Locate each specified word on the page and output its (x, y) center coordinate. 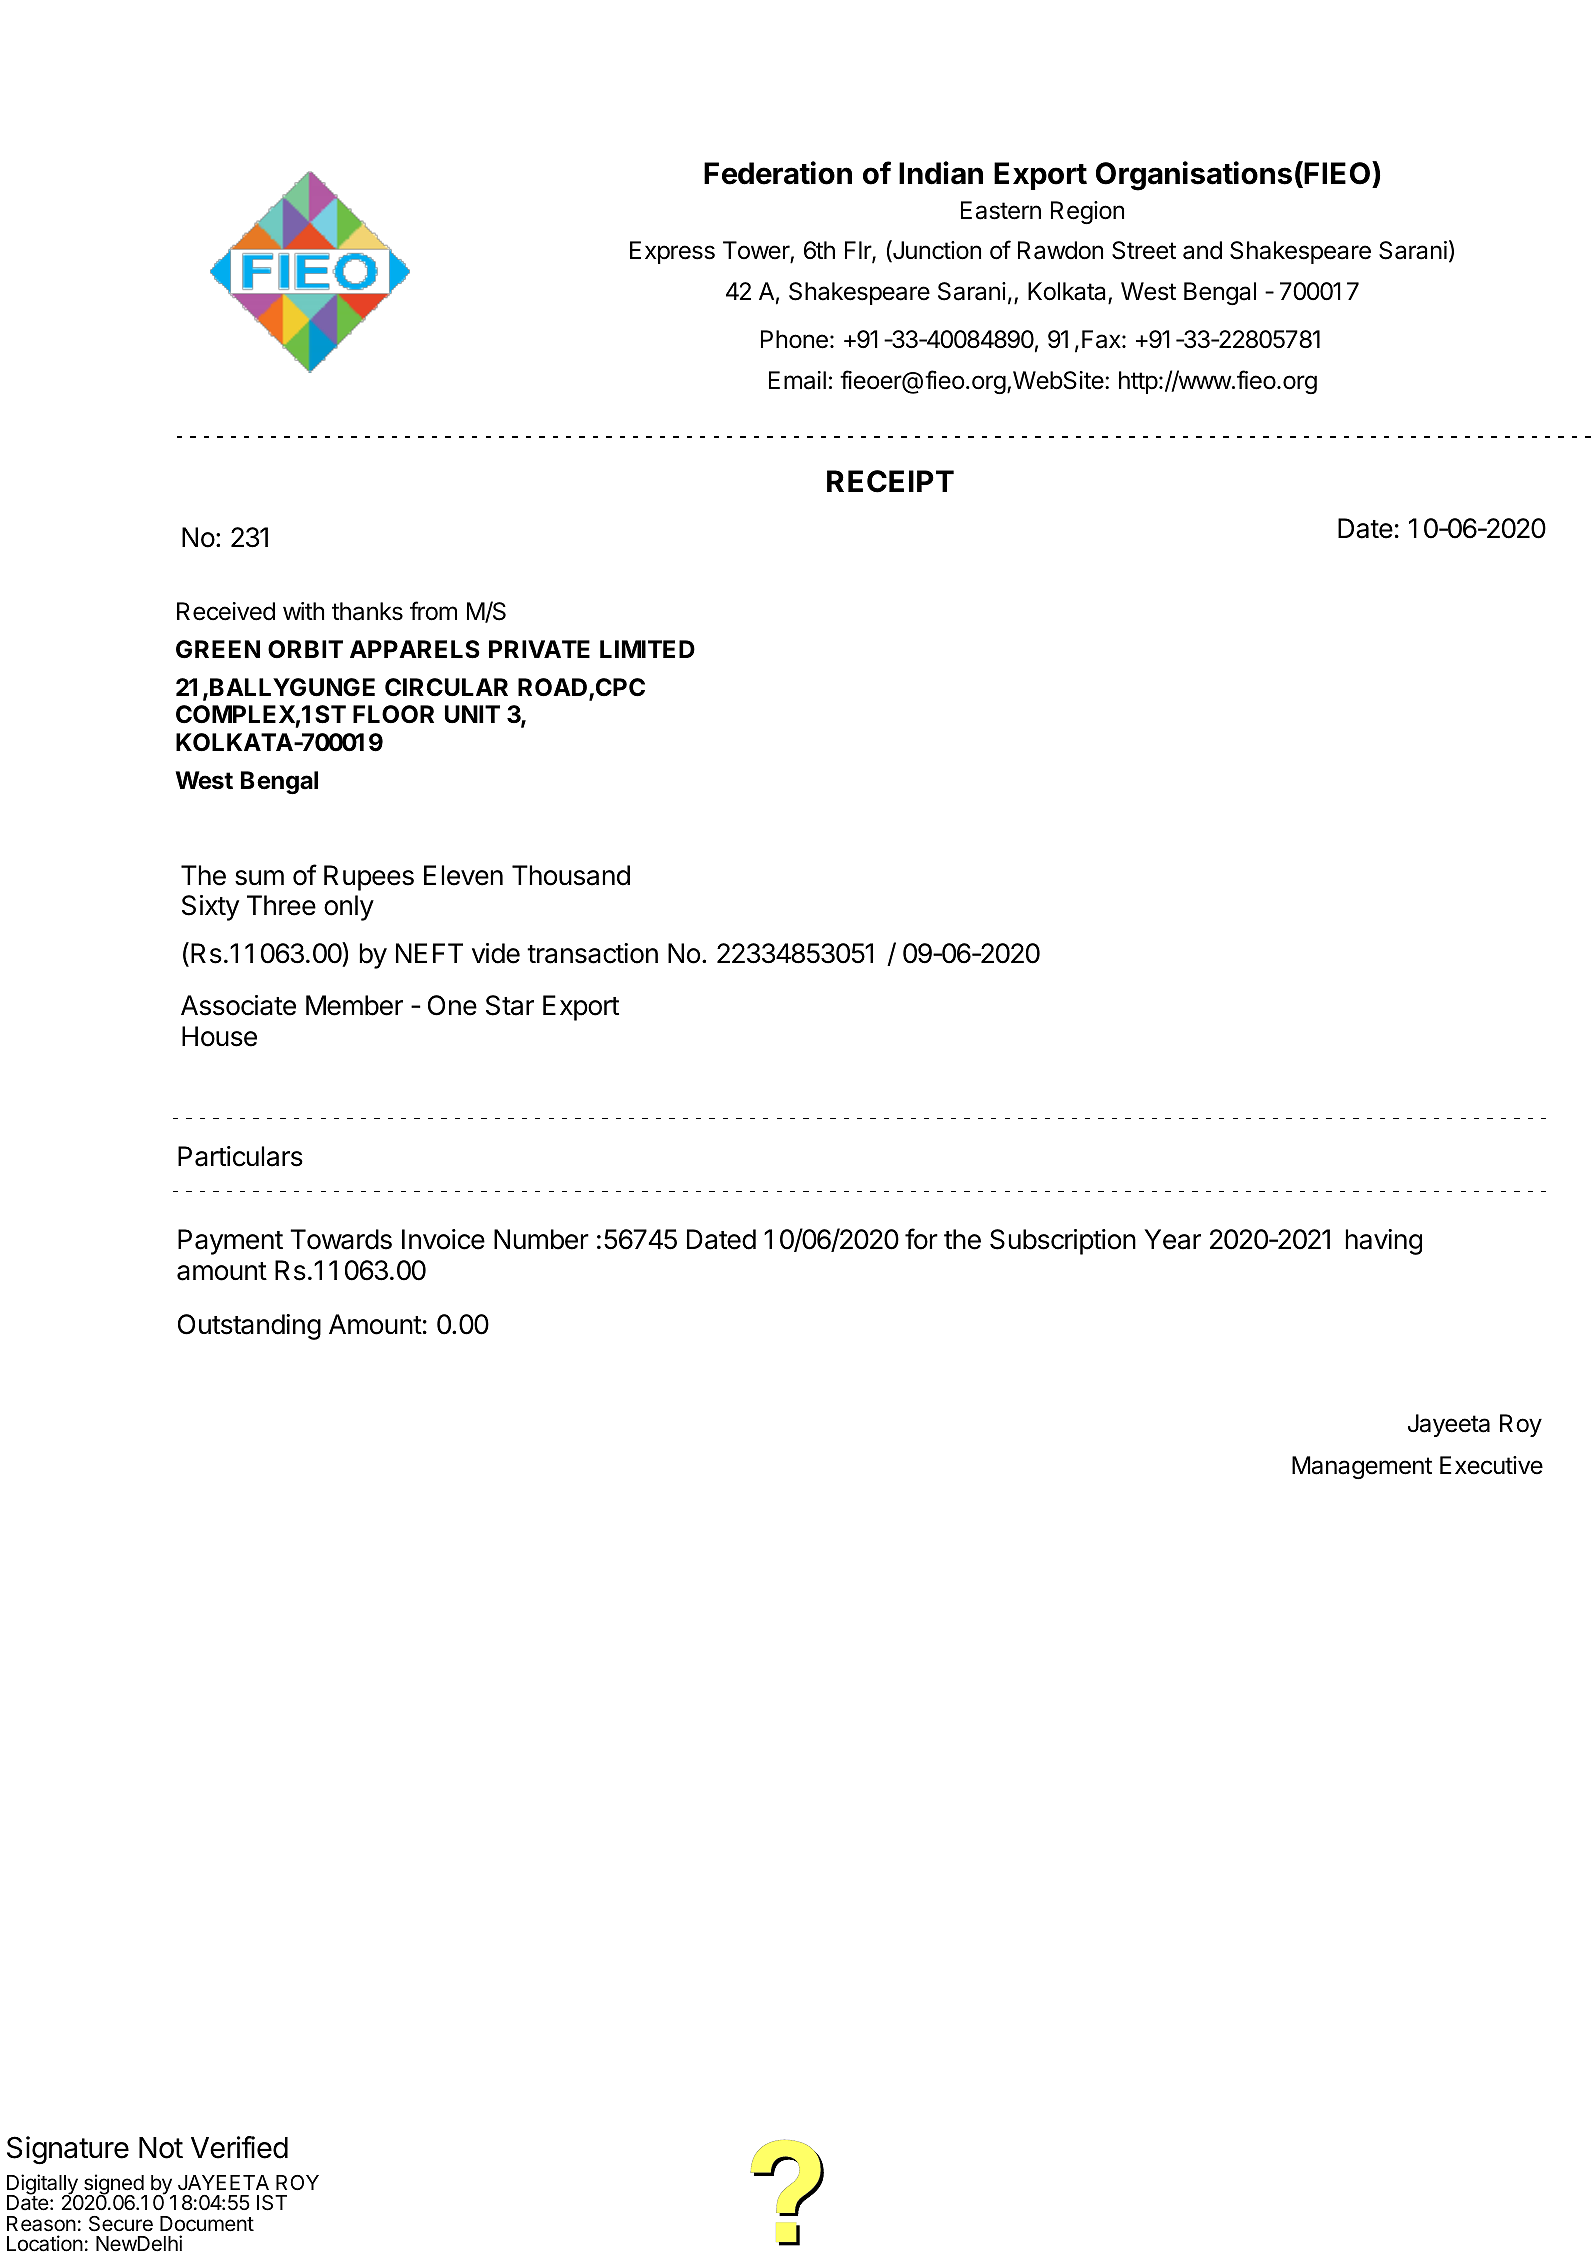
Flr (859, 251)
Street (1144, 250)
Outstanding (249, 1327)
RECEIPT (890, 481)
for (921, 1239)
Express (672, 252)
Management (1362, 1467)
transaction (592, 953)
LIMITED (647, 649)
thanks (367, 611)
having (1384, 1242)
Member (354, 1005)
